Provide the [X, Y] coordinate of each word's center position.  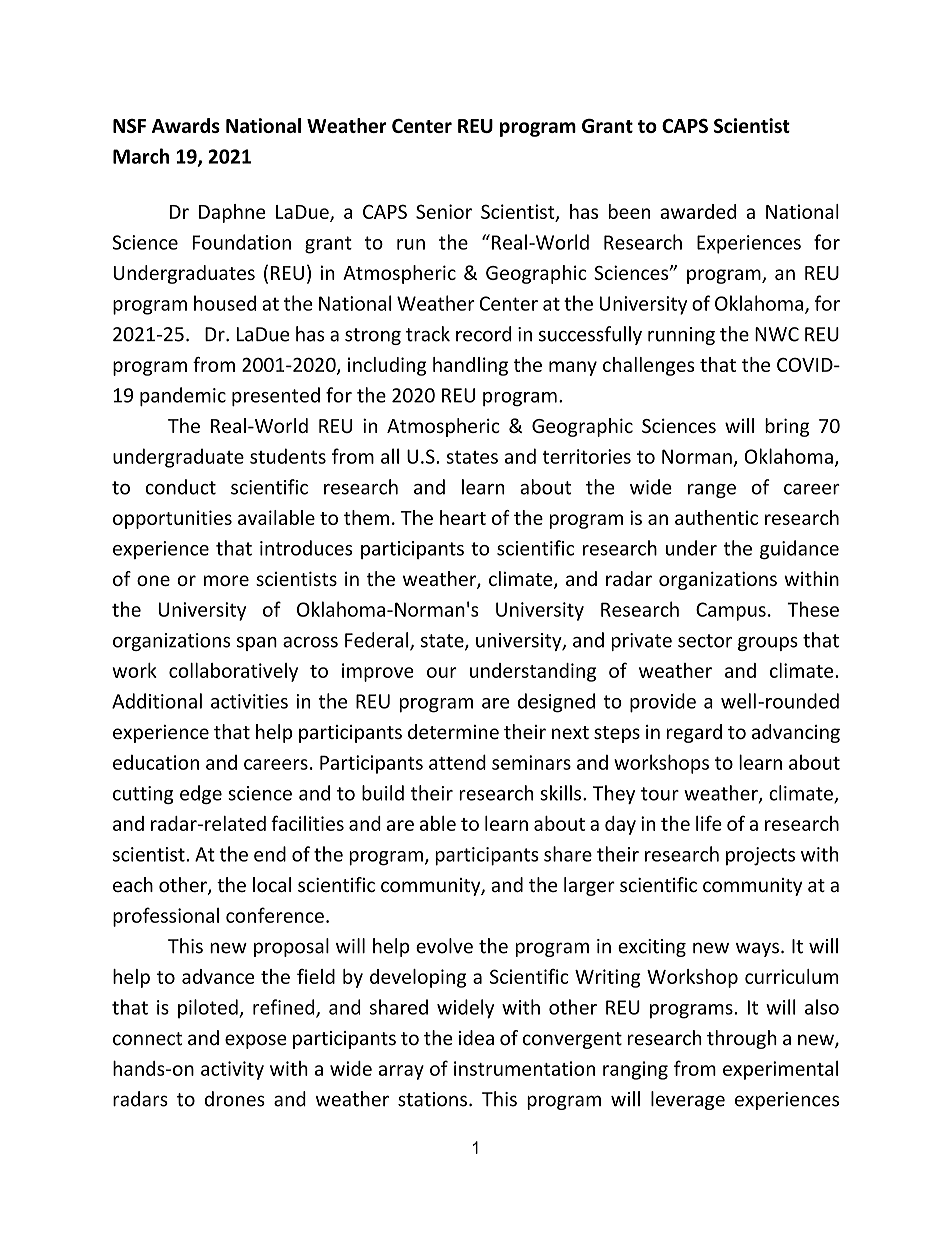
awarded [698, 211]
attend [457, 762]
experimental [780, 1070]
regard [694, 733]
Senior [444, 211]
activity [232, 1070]
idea [476, 1038]
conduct [181, 487]
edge [201, 794]
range [712, 491]
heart [463, 517]
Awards [186, 125]
